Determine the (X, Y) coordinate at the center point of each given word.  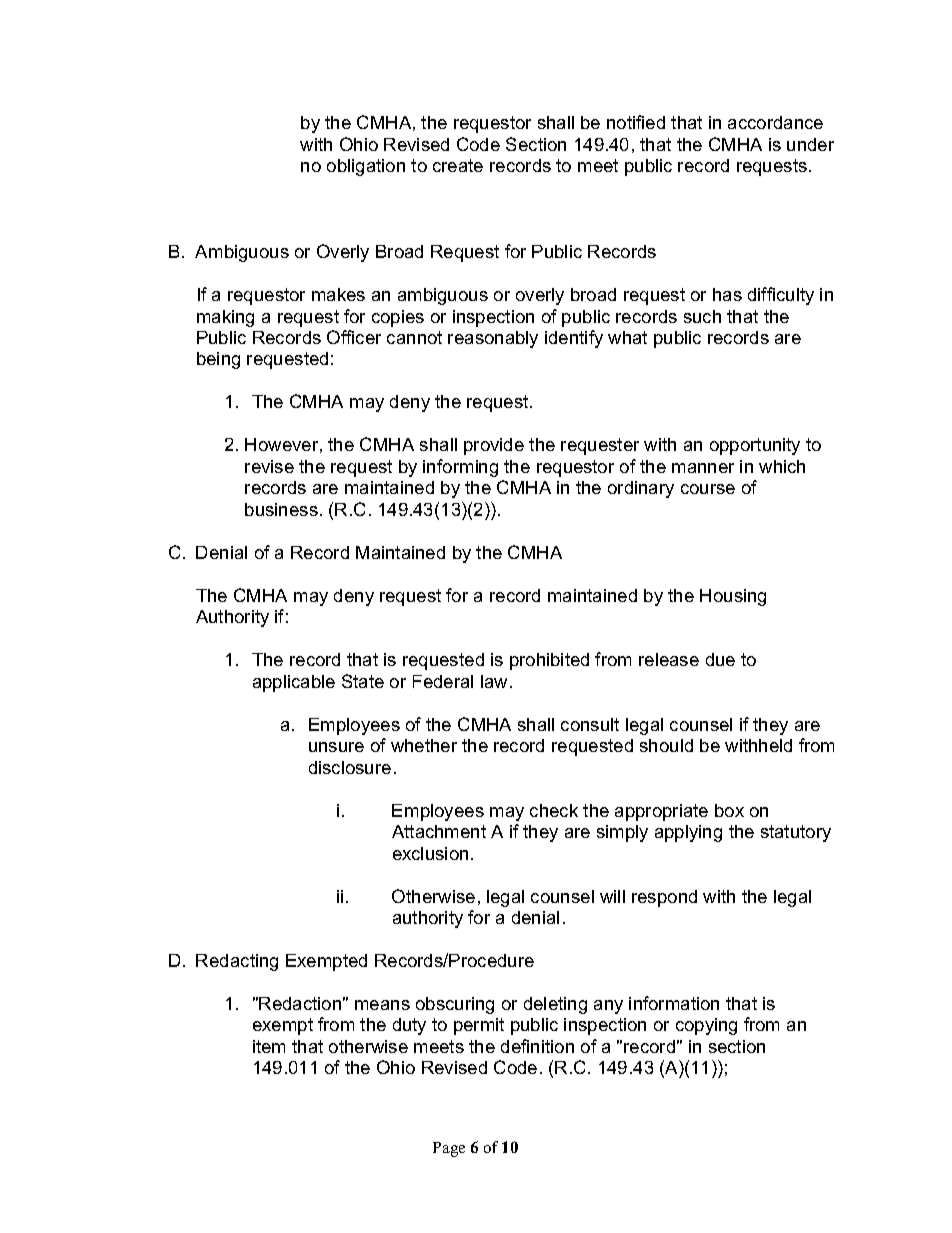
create (458, 165)
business (281, 509)
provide (494, 446)
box (729, 810)
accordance (775, 122)
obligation (366, 167)
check (554, 810)
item (269, 1046)
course (708, 489)
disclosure (350, 767)
